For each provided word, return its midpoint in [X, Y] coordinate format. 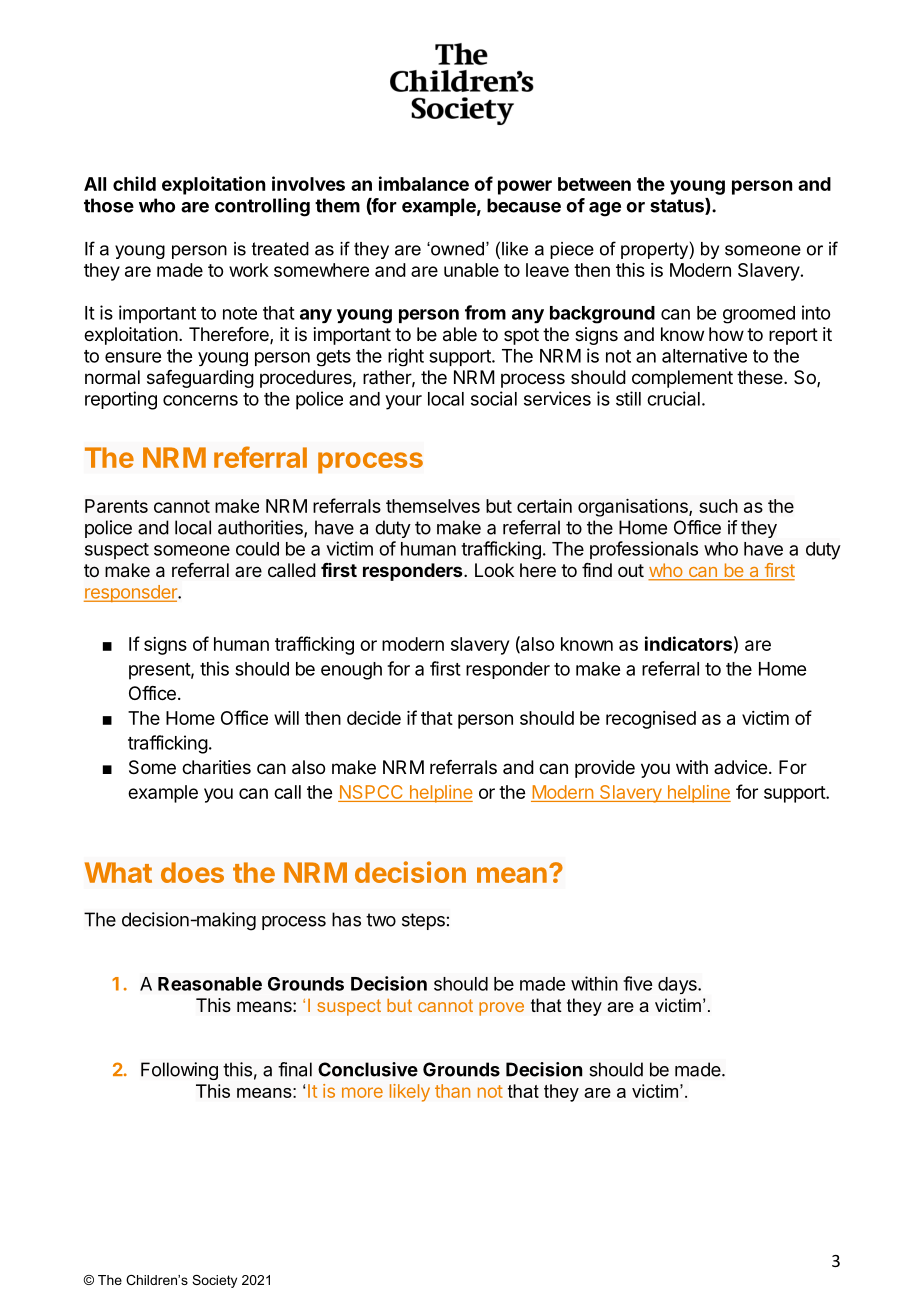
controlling [262, 207]
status [678, 206]
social [494, 398]
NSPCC [371, 793]
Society [214, 1281]
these [761, 377]
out [631, 570]
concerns [200, 400]
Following [179, 1071]
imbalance [424, 183]
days [678, 985]
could [257, 549]
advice [740, 767]
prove [501, 1009]
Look [494, 570]
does [192, 872]
